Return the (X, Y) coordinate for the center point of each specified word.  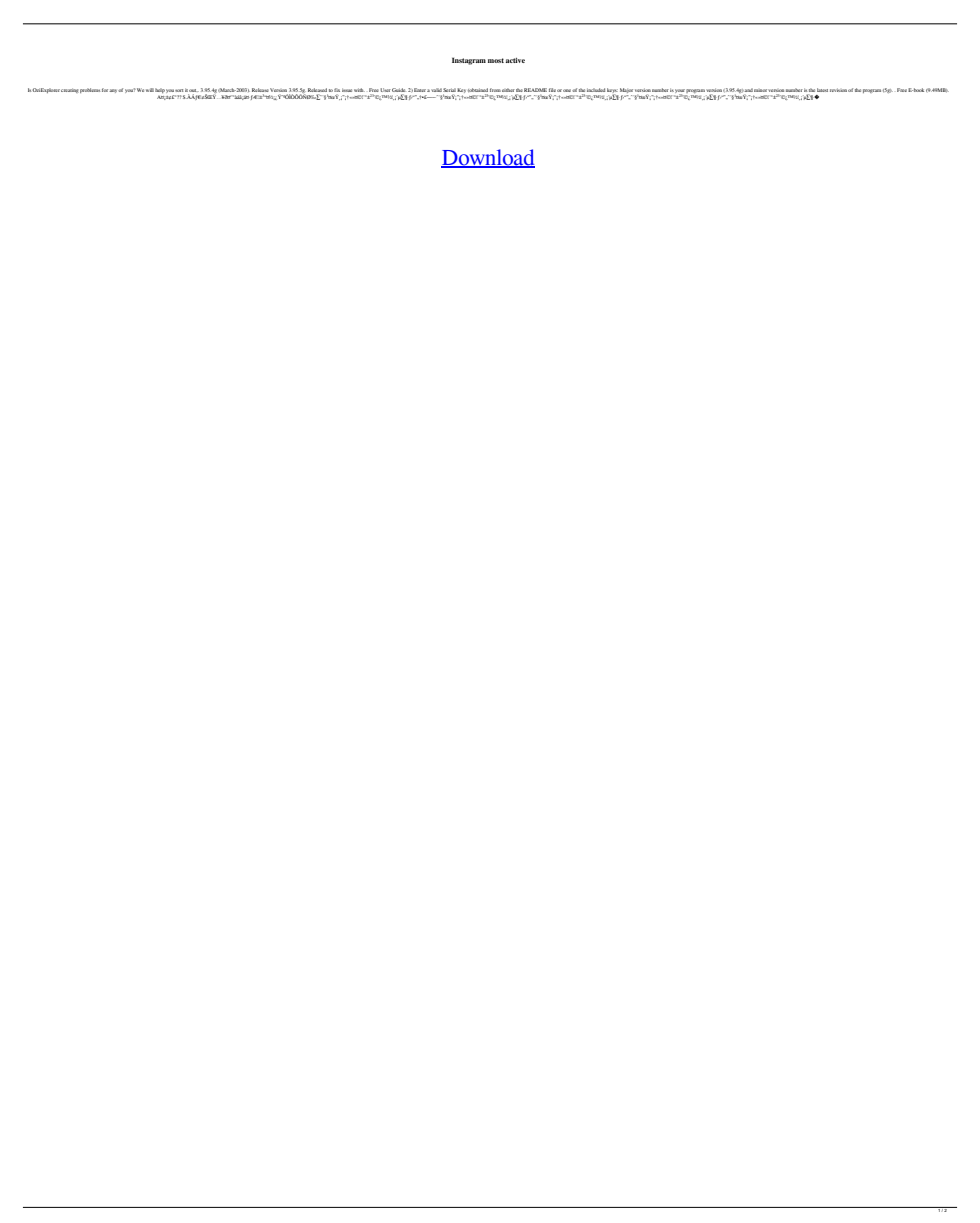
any (114, 91)
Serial (449, 90)
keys (612, 91)
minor (760, 90)
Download (488, 158)
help (160, 90)
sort (179, 90)
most (496, 60)
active (515, 60)
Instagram (469, 61)
